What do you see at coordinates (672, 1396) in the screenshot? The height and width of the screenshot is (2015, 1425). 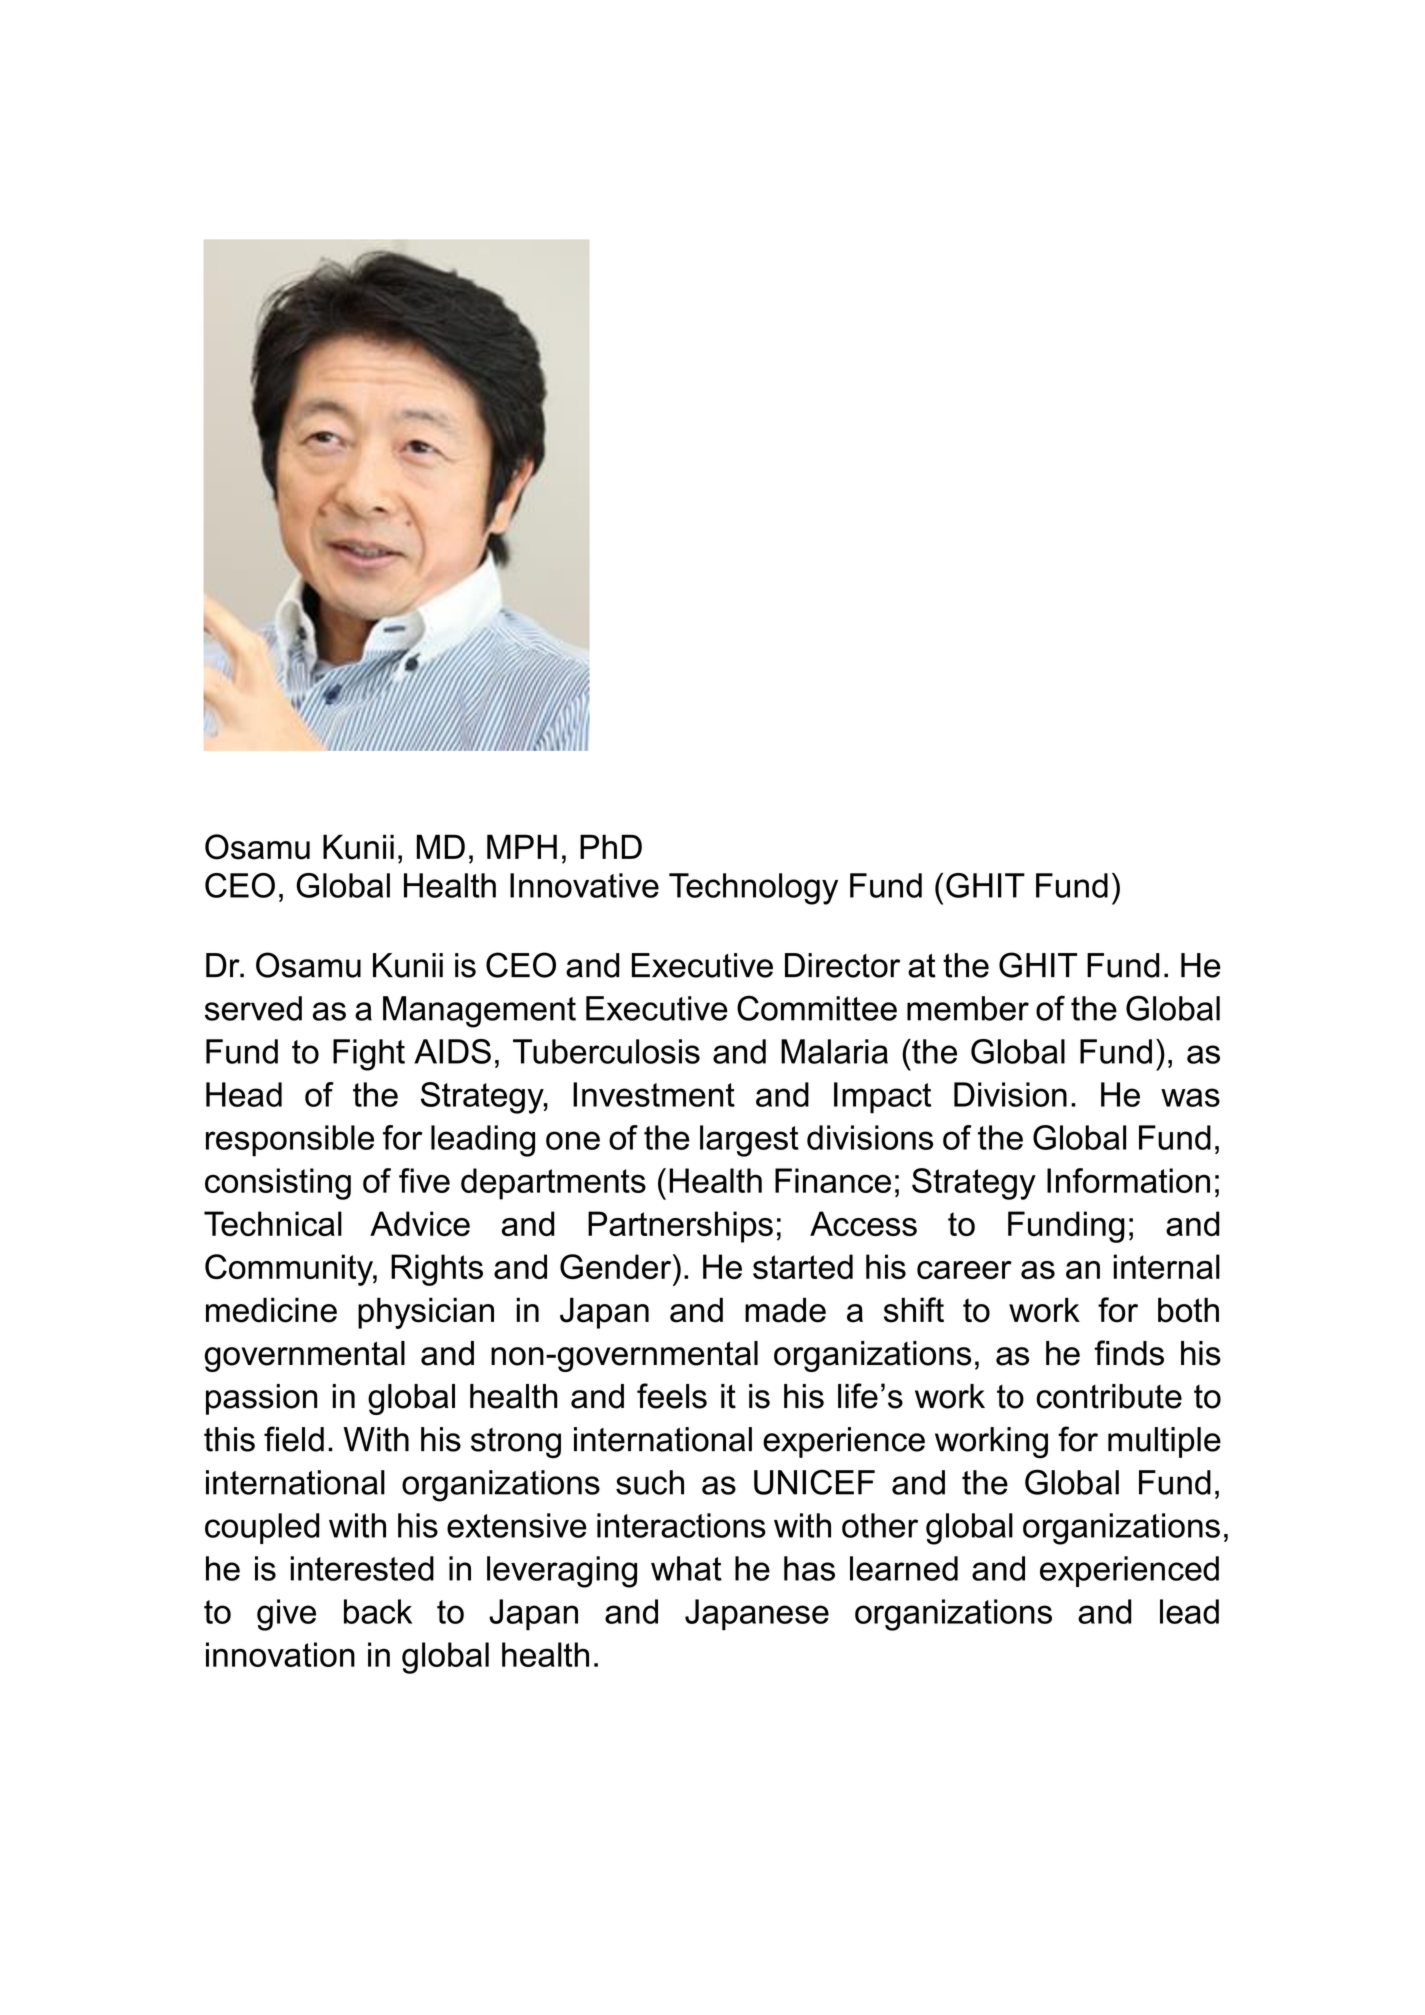 I see `feels` at bounding box center [672, 1396].
